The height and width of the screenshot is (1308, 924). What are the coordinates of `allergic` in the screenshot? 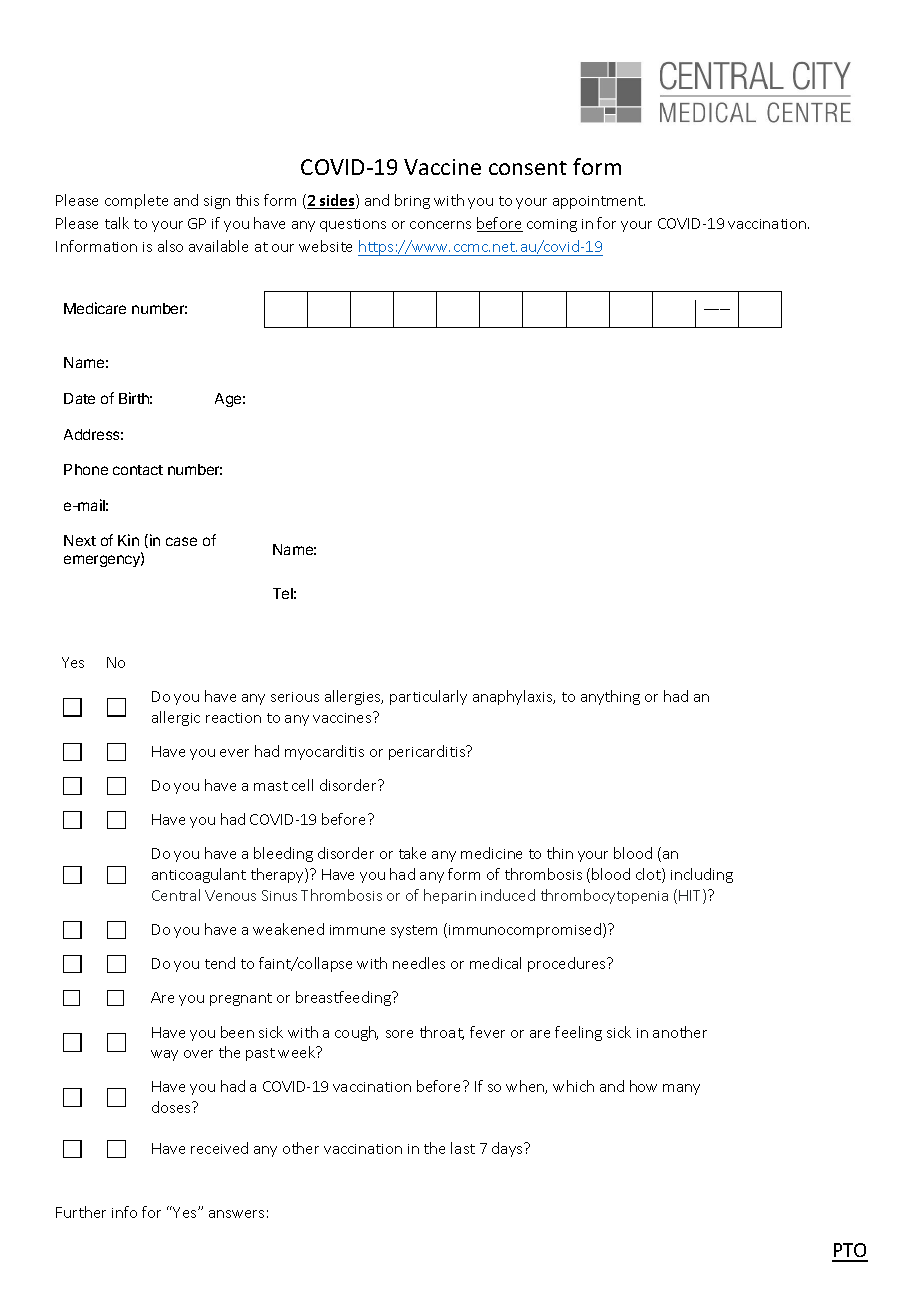 It's located at (176, 718).
